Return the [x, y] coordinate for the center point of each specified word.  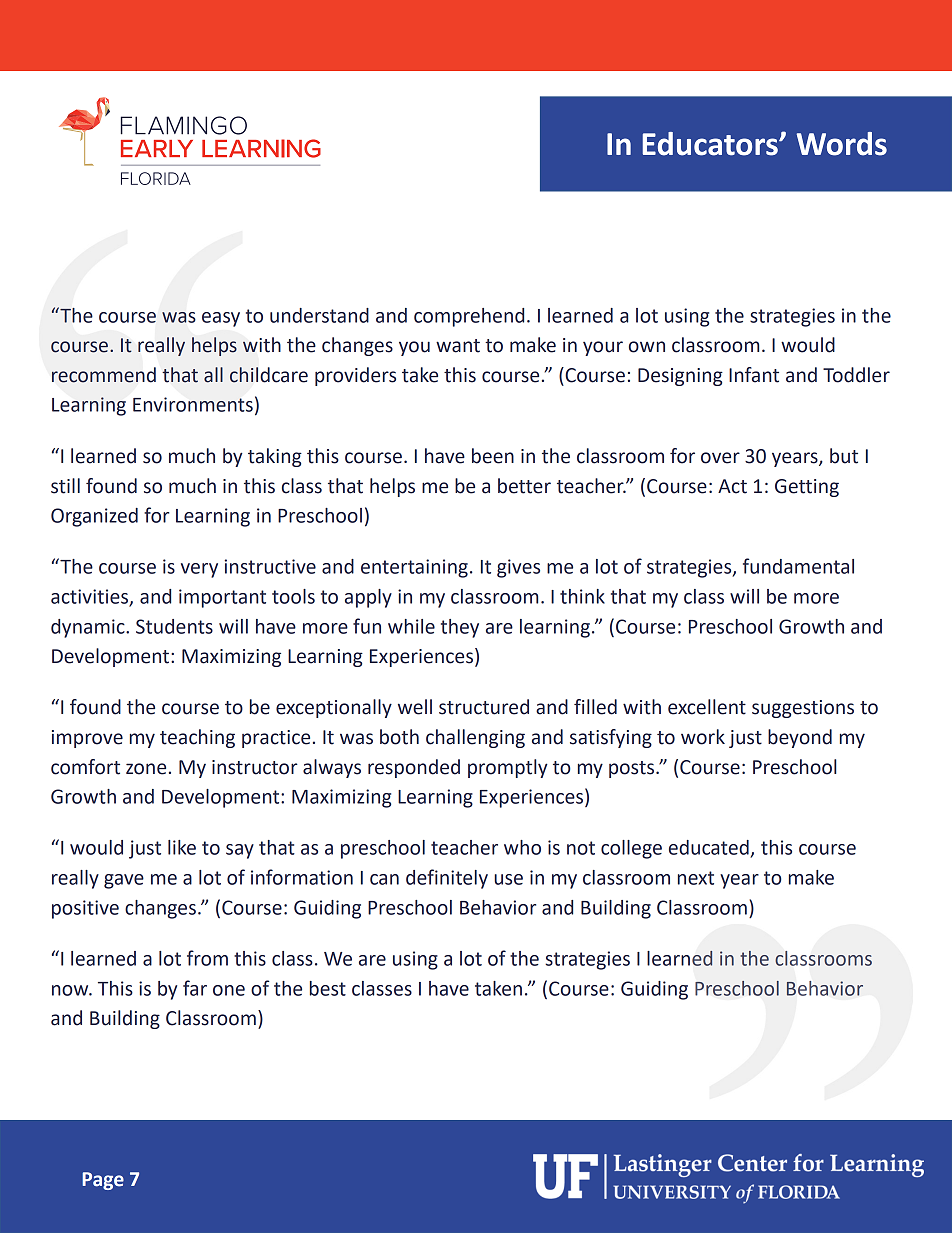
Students [174, 626]
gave [124, 881]
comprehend [469, 317]
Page [103, 1181]
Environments [193, 404]
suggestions [803, 709]
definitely [447, 879]
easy [221, 319]
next [696, 878]
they [460, 628]
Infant [754, 375]
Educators [711, 144]
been [493, 456]
